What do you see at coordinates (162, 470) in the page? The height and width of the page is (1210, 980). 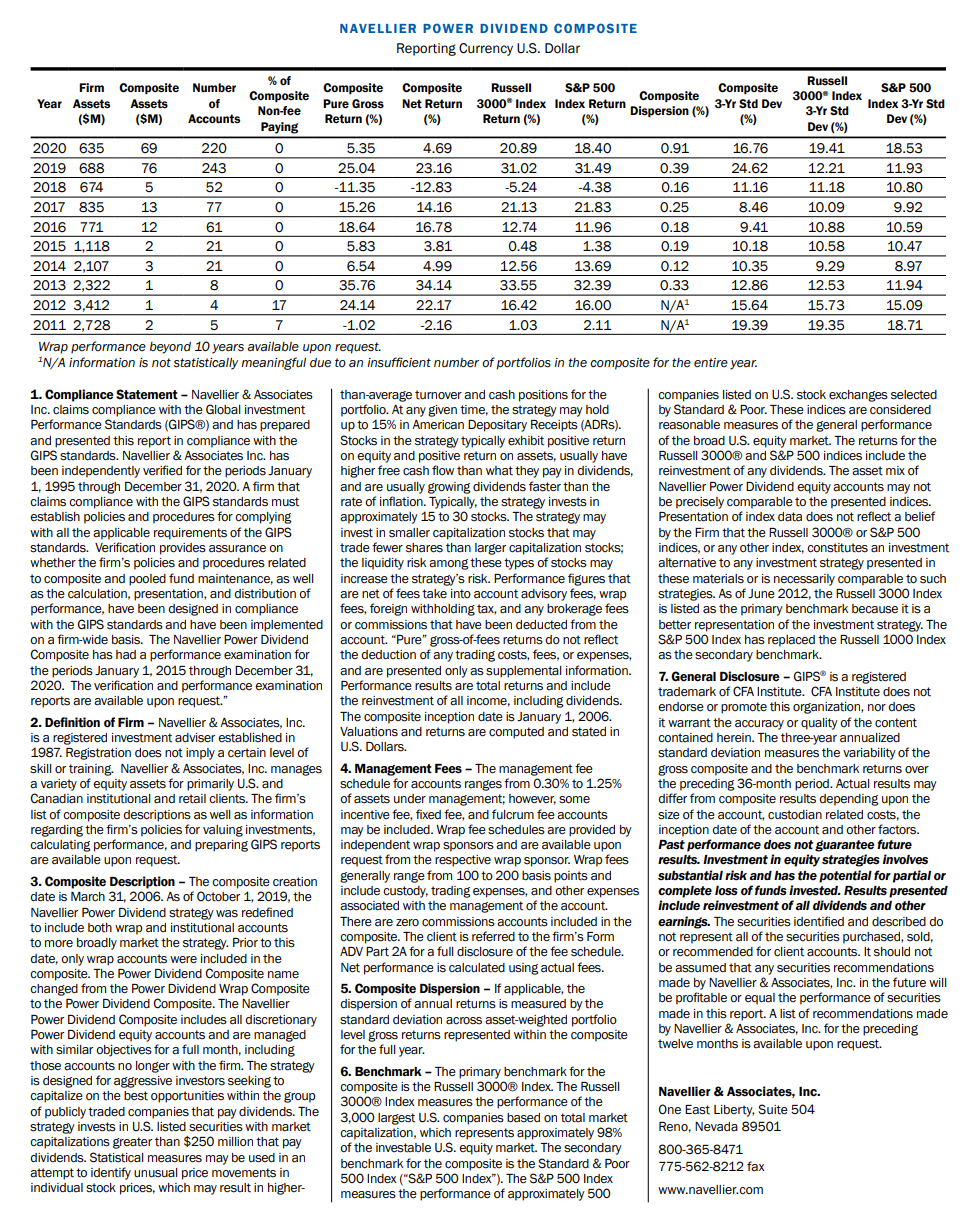 I see `verified` at bounding box center [162, 470].
